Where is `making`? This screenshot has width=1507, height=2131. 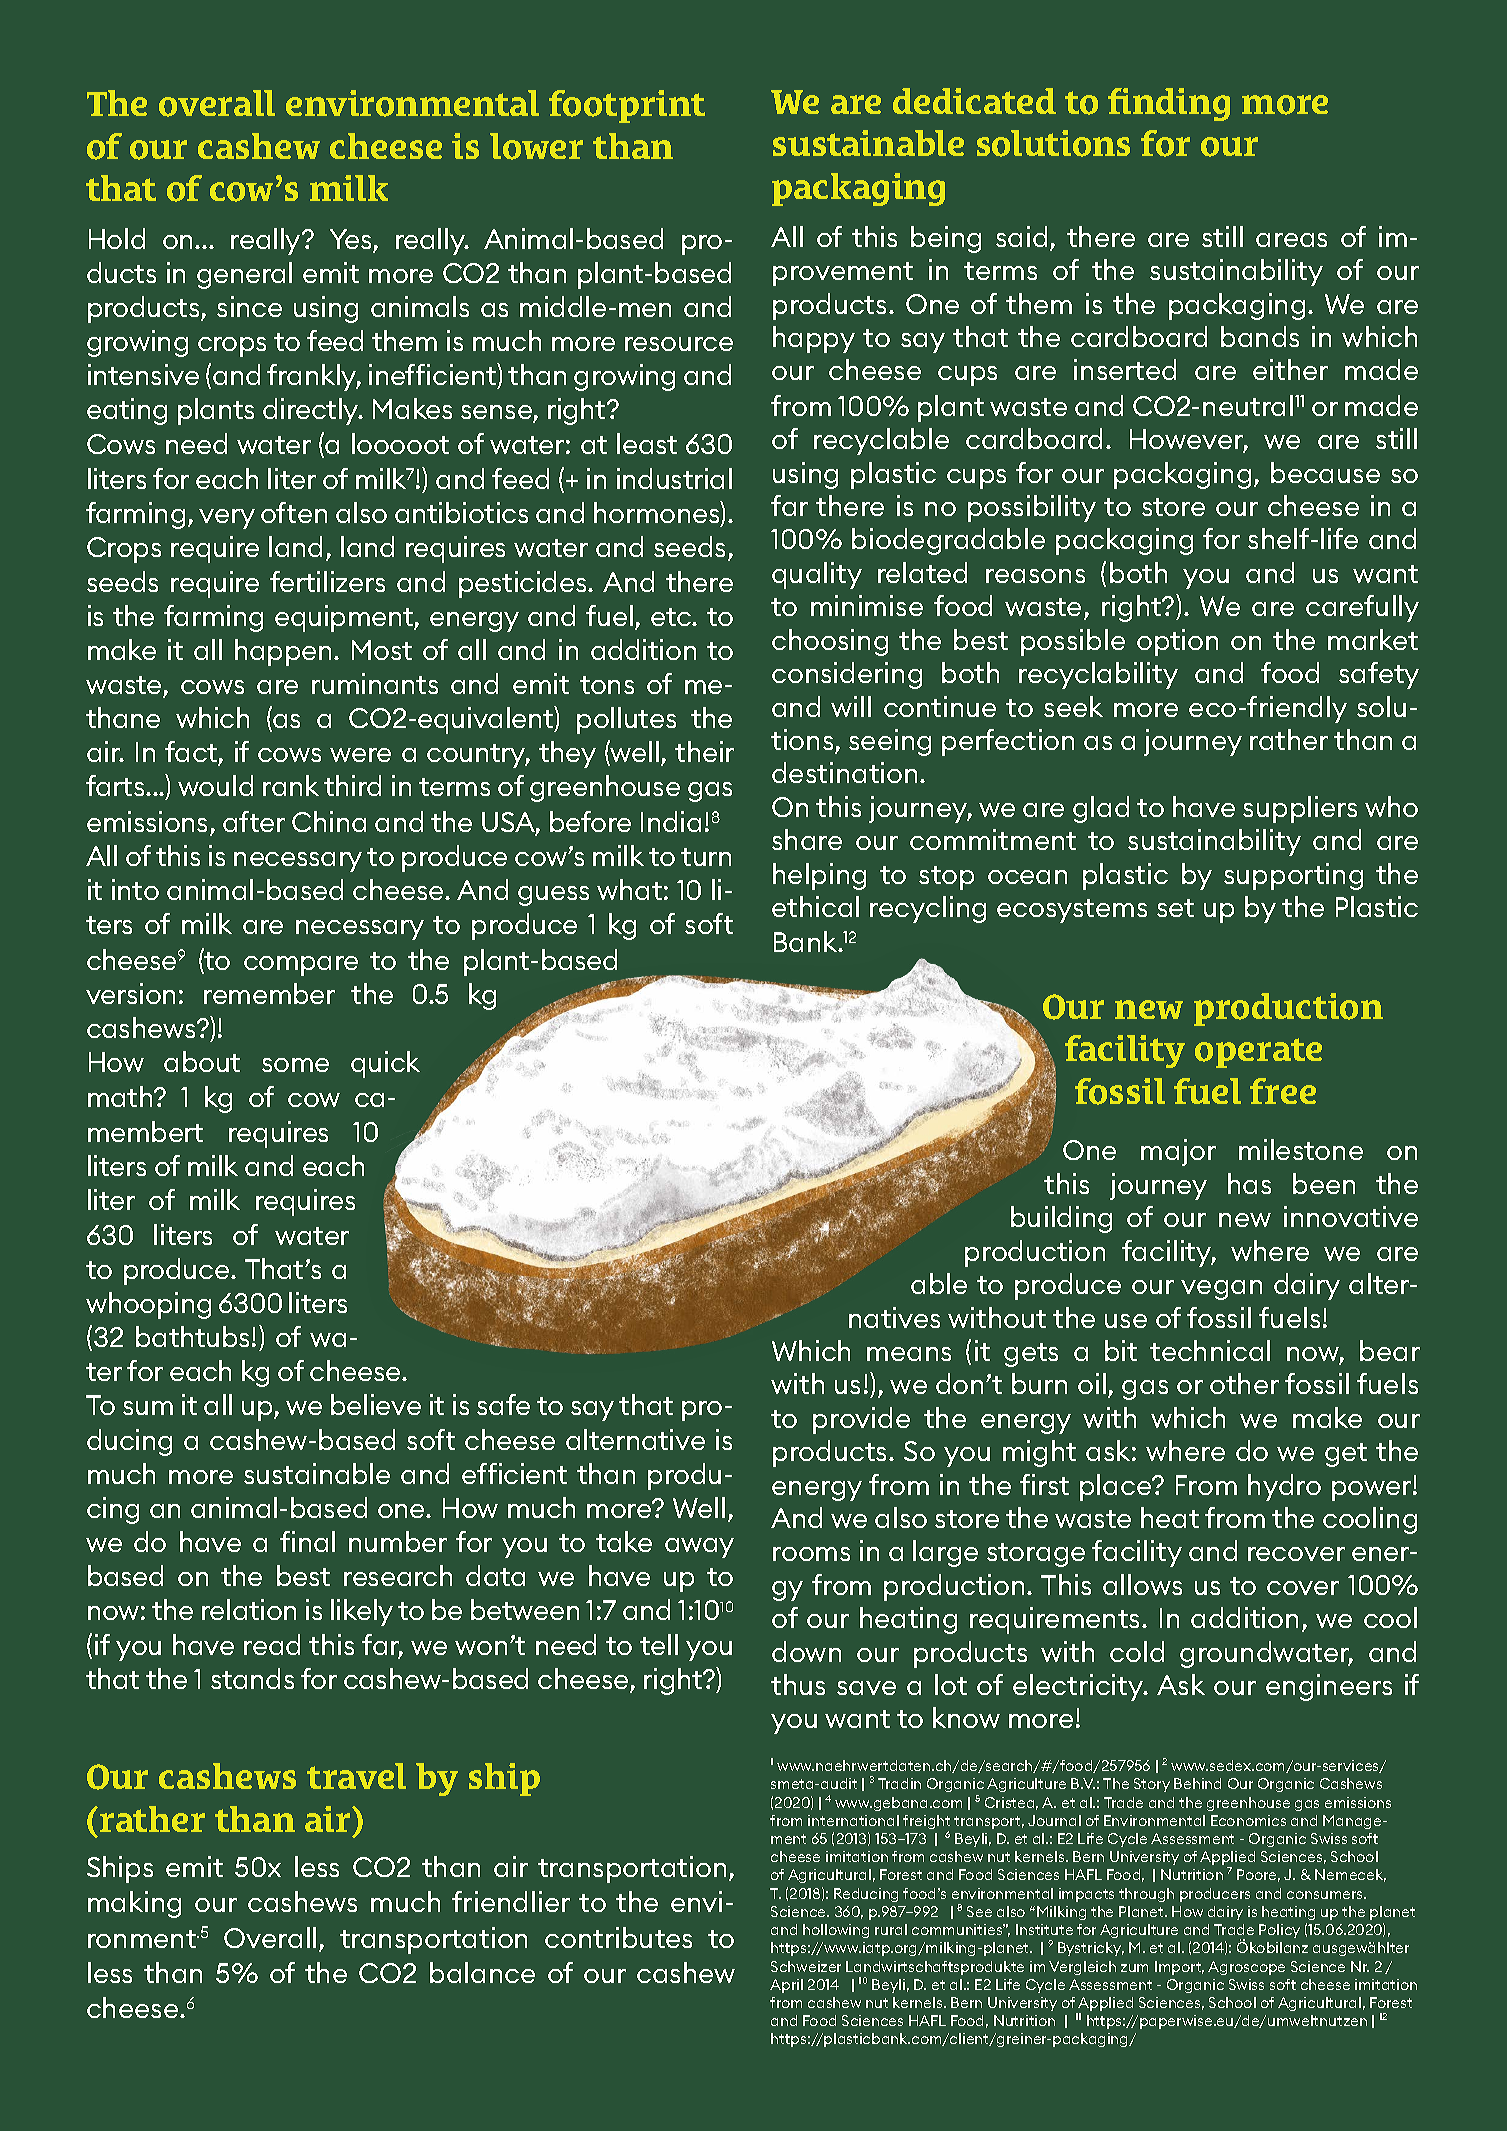
making is located at coordinates (134, 1904).
